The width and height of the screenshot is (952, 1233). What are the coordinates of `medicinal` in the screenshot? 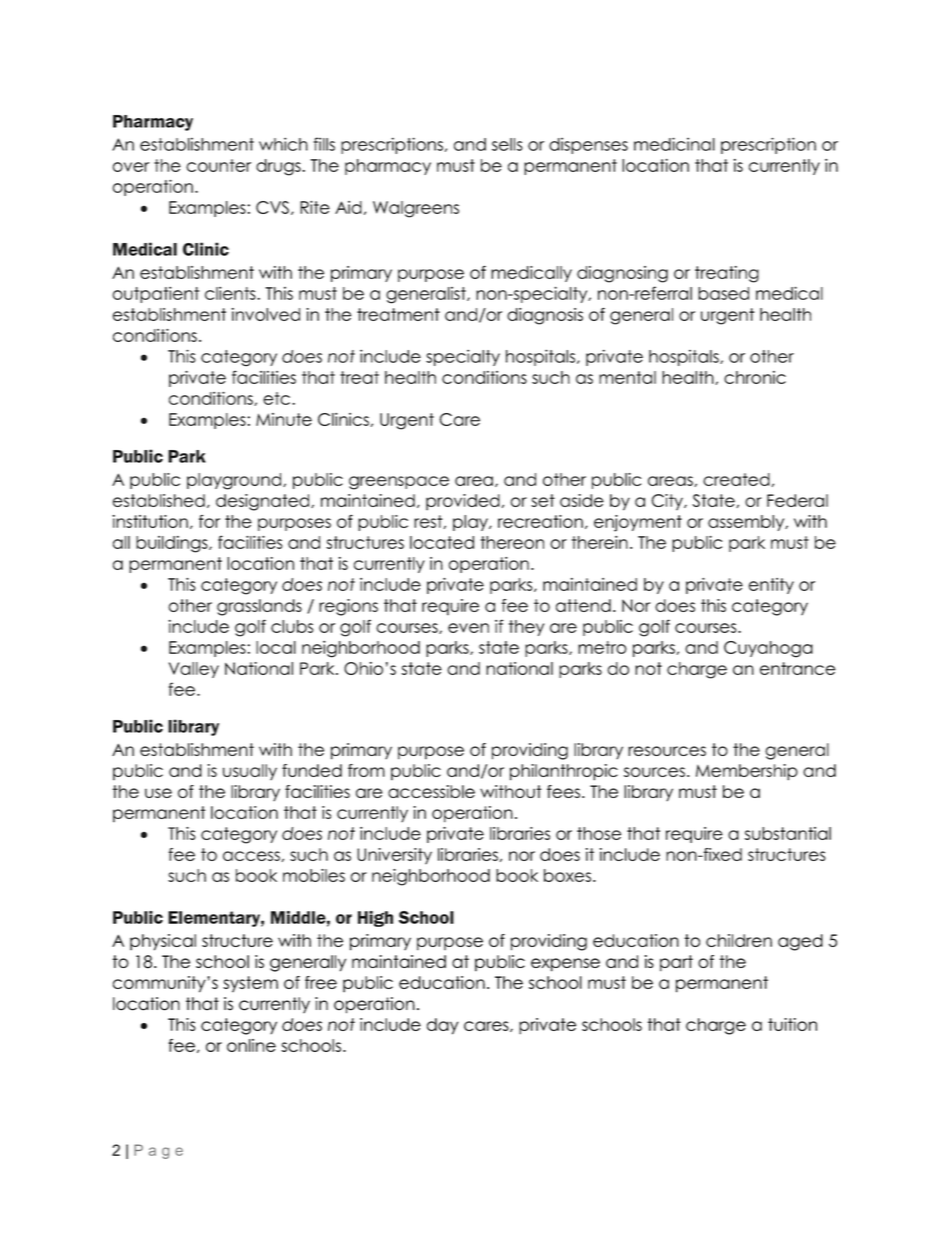 It's located at (674, 144).
